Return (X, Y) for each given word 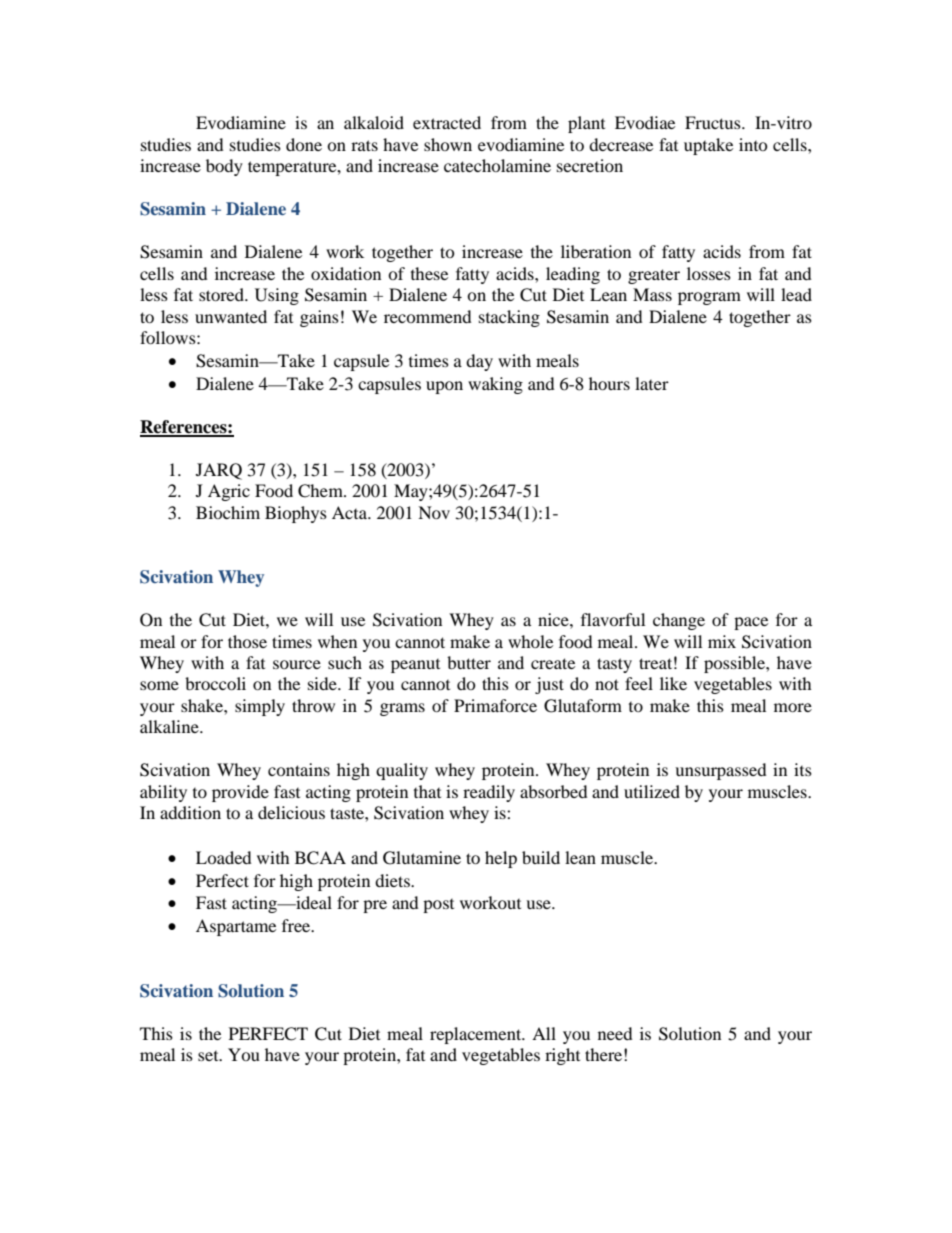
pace (751, 623)
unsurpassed (721, 771)
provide (240, 793)
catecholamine (497, 165)
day (479, 362)
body (224, 167)
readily (489, 793)
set (209, 1056)
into (753, 144)
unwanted (231, 316)
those (247, 641)
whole (530, 641)
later (652, 383)
